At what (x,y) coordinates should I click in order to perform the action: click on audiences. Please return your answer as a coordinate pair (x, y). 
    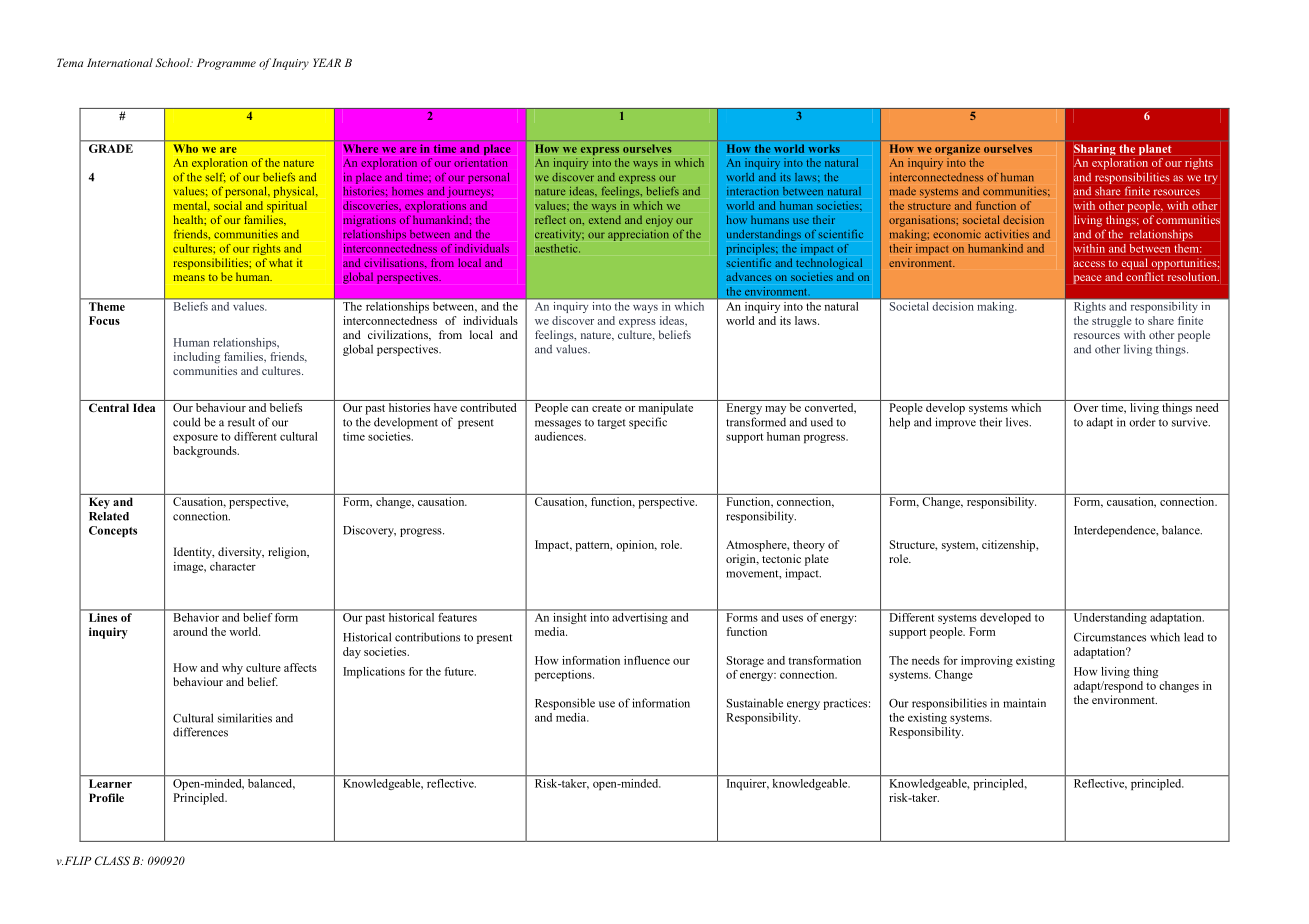
    Looking at the image, I should click on (560, 436).
